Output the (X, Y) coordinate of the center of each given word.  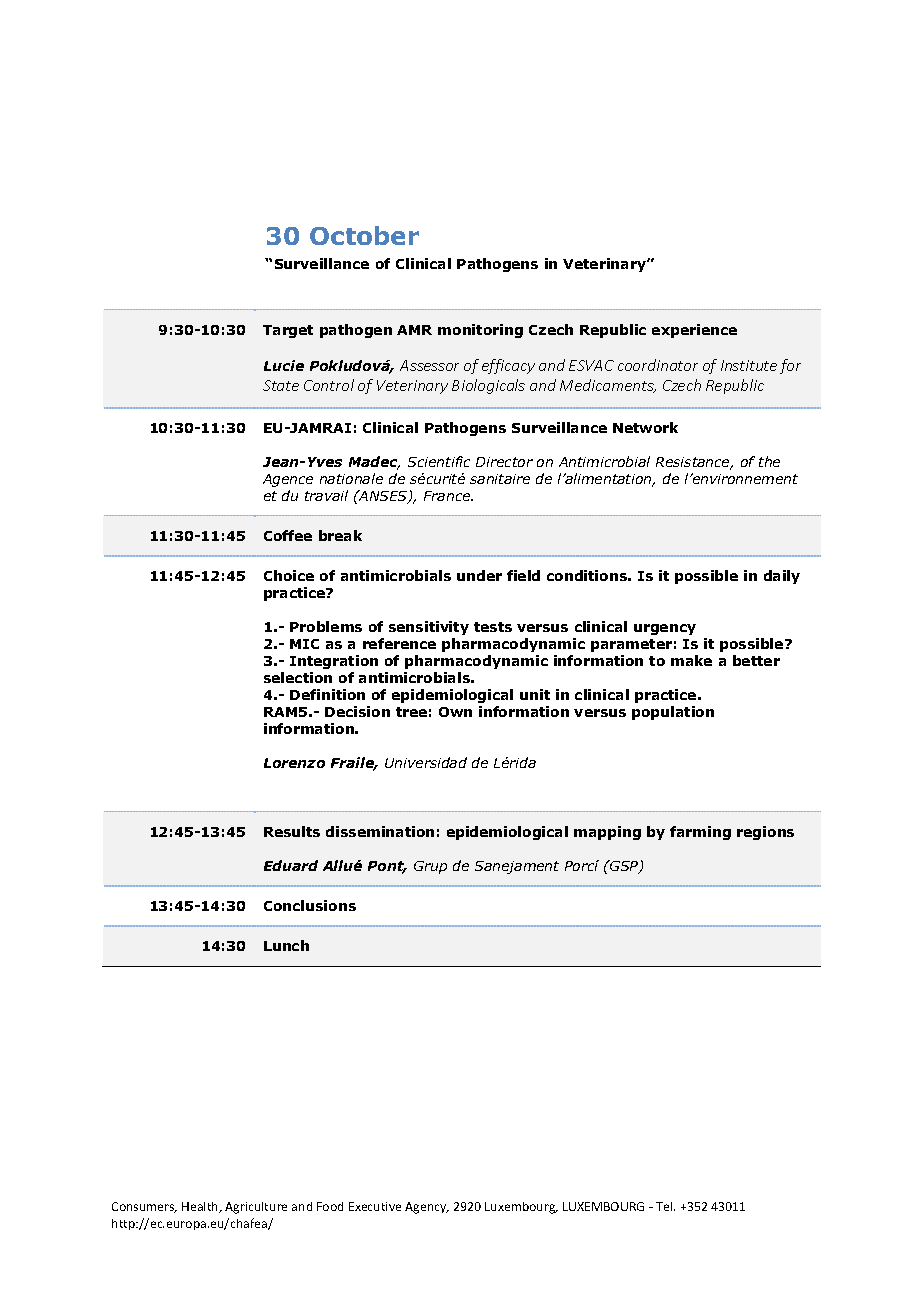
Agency (427, 1208)
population (673, 713)
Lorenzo (294, 763)
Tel (665, 1206)
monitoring (480, 331)
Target (288, 331)
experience (694, 331)
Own (455, 712)
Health (201, 1207)
